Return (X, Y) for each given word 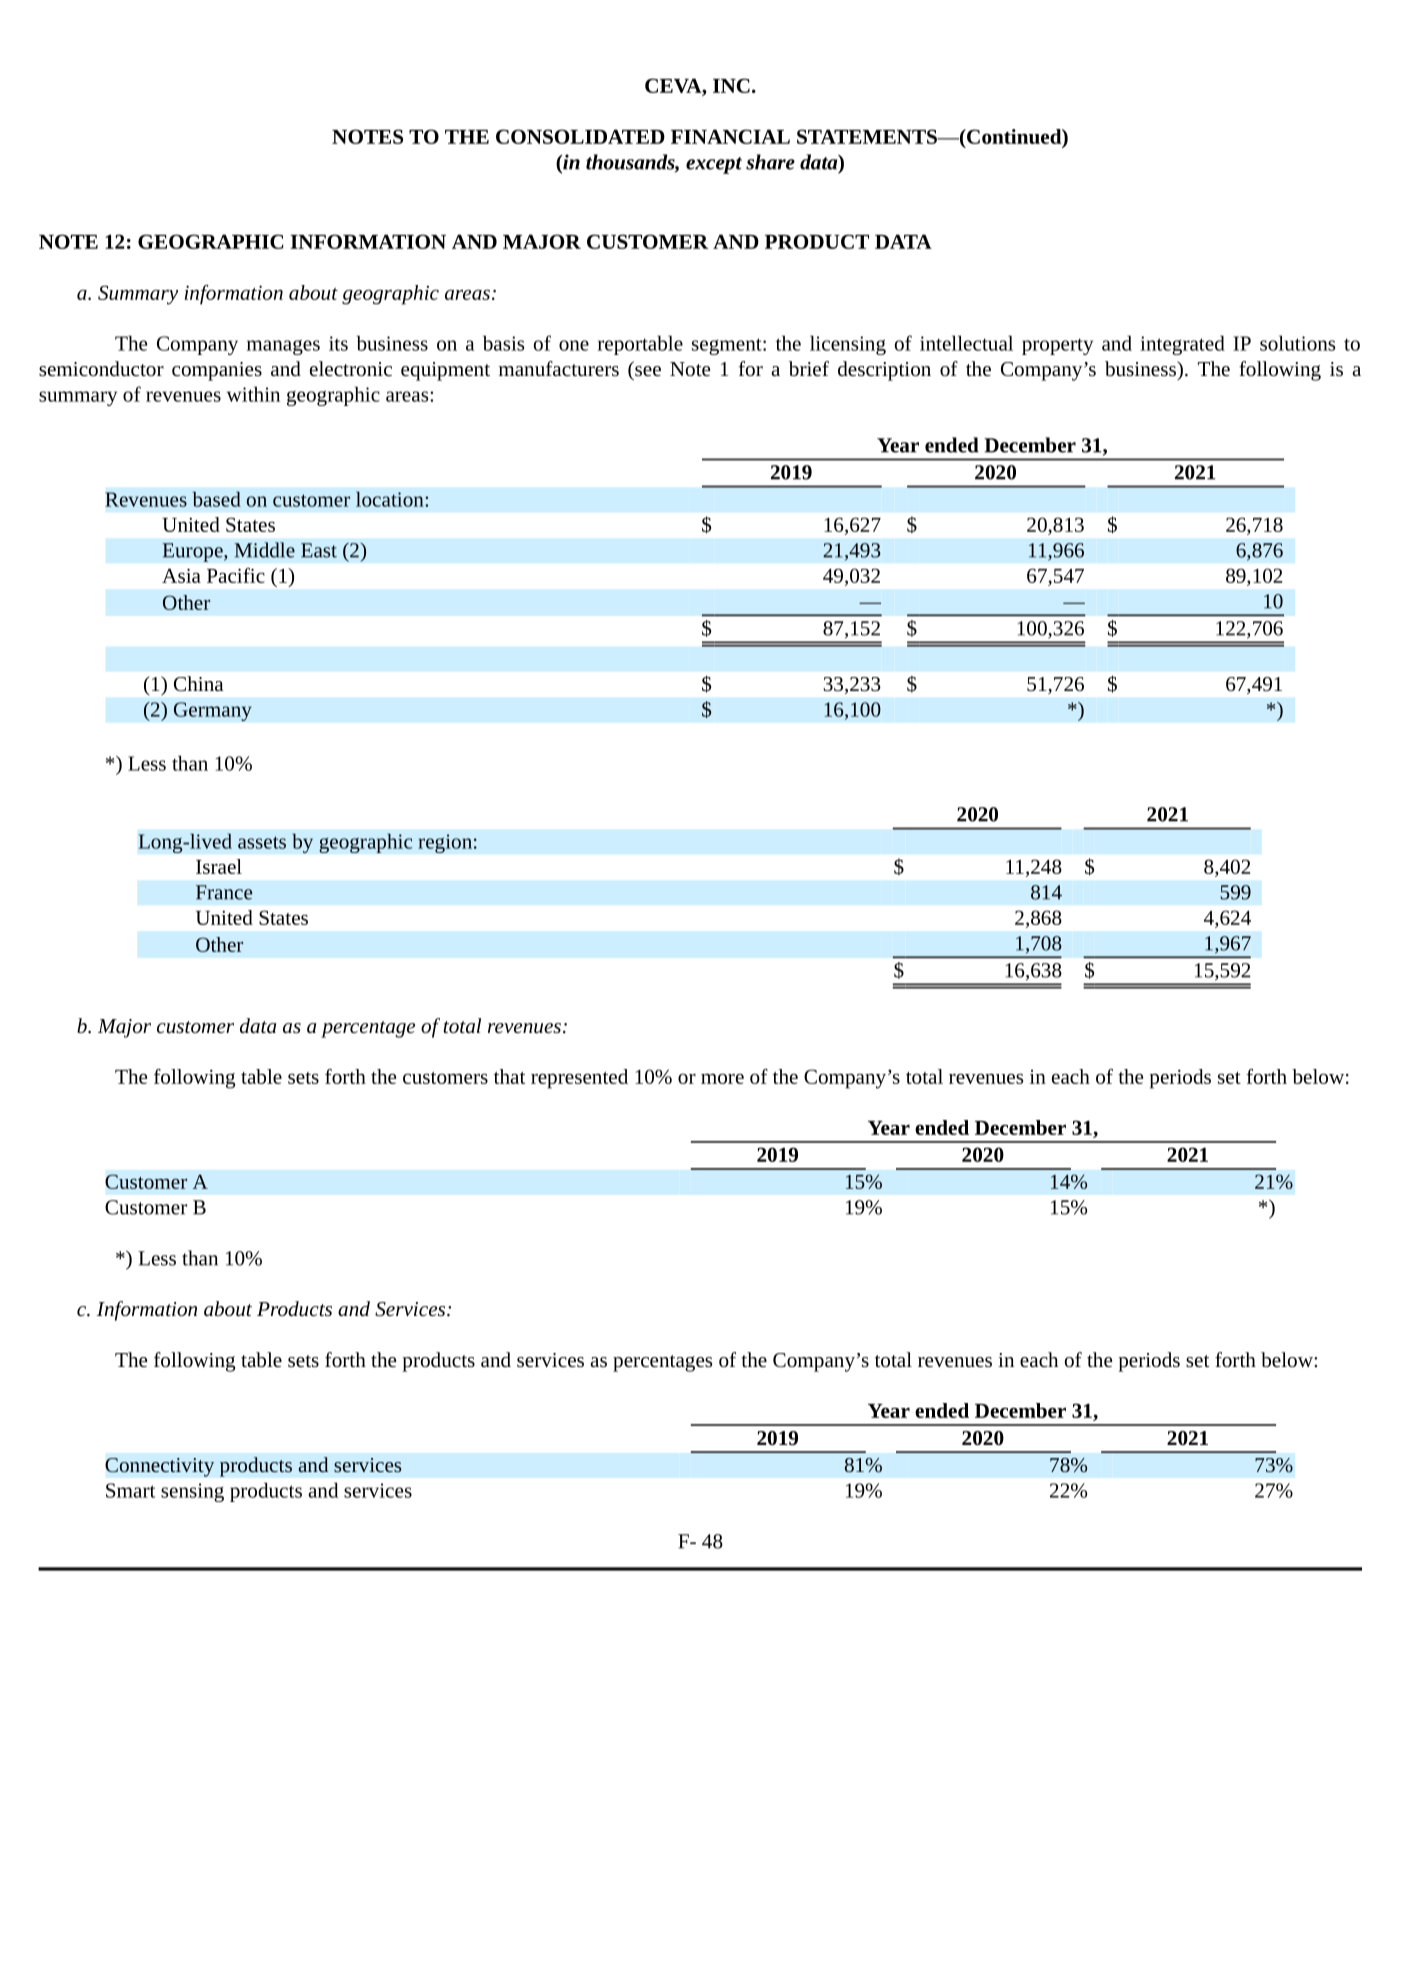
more (722, 1078)
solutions (1297, 343)
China (198, 683)
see (648, 371)
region (445, 843)
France (224, 892)
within (253, 394)
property (1057, 346)
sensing (192, 1492)
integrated (1182, 345)
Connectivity (160, 1467)
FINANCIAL (730, 136)
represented (579, 1079)
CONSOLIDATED (580, 136)
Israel (219, 866)
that (509, 1076)
